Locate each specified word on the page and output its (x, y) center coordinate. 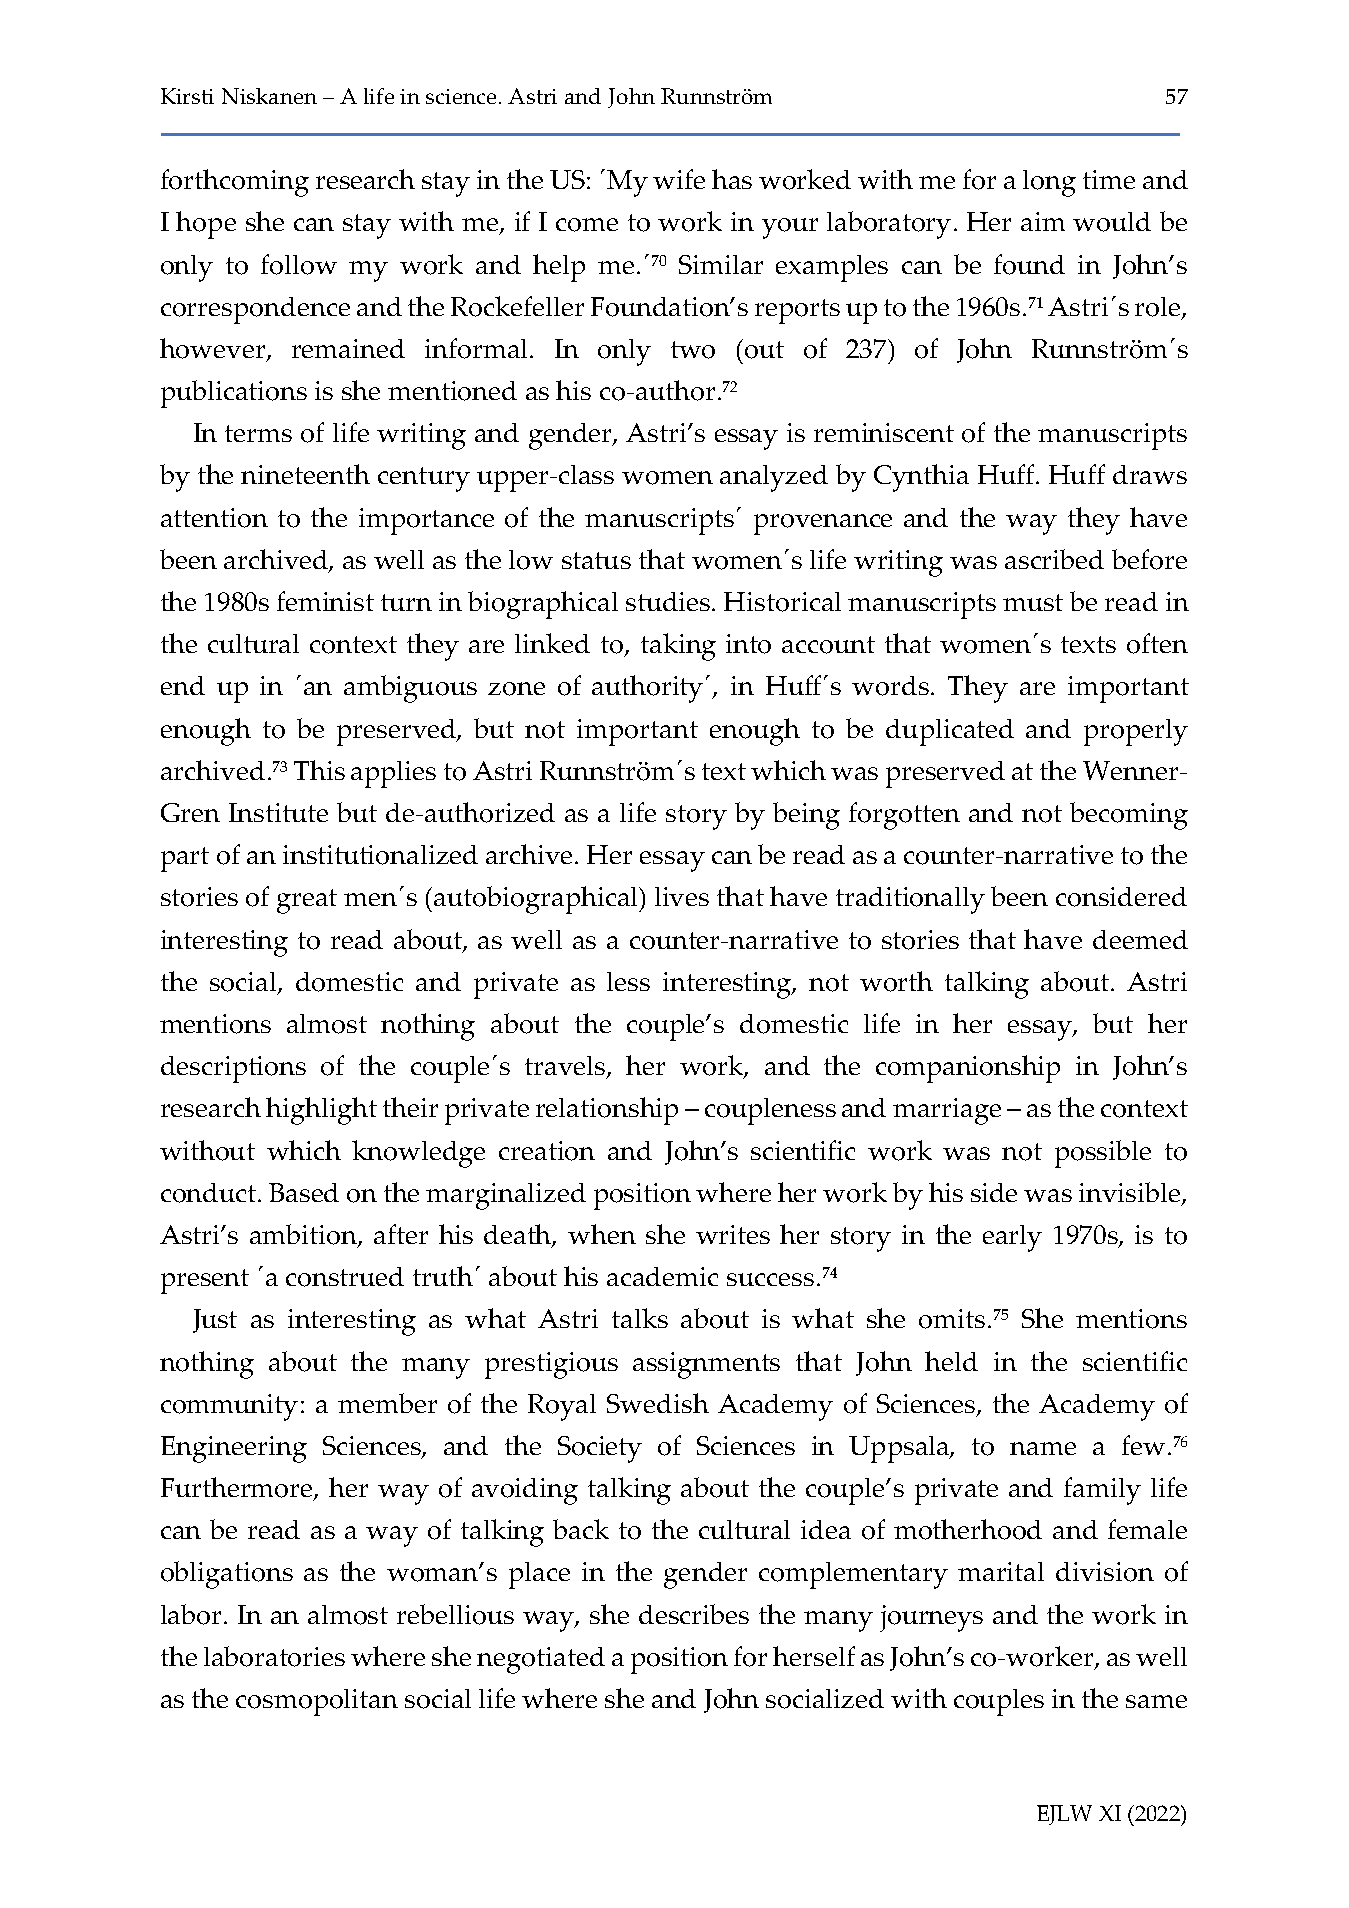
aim (1043, 221)
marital (1001, 1571)
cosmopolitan (317, 1702)
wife (679, 179)
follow (299, 264)
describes (694, 1614)
